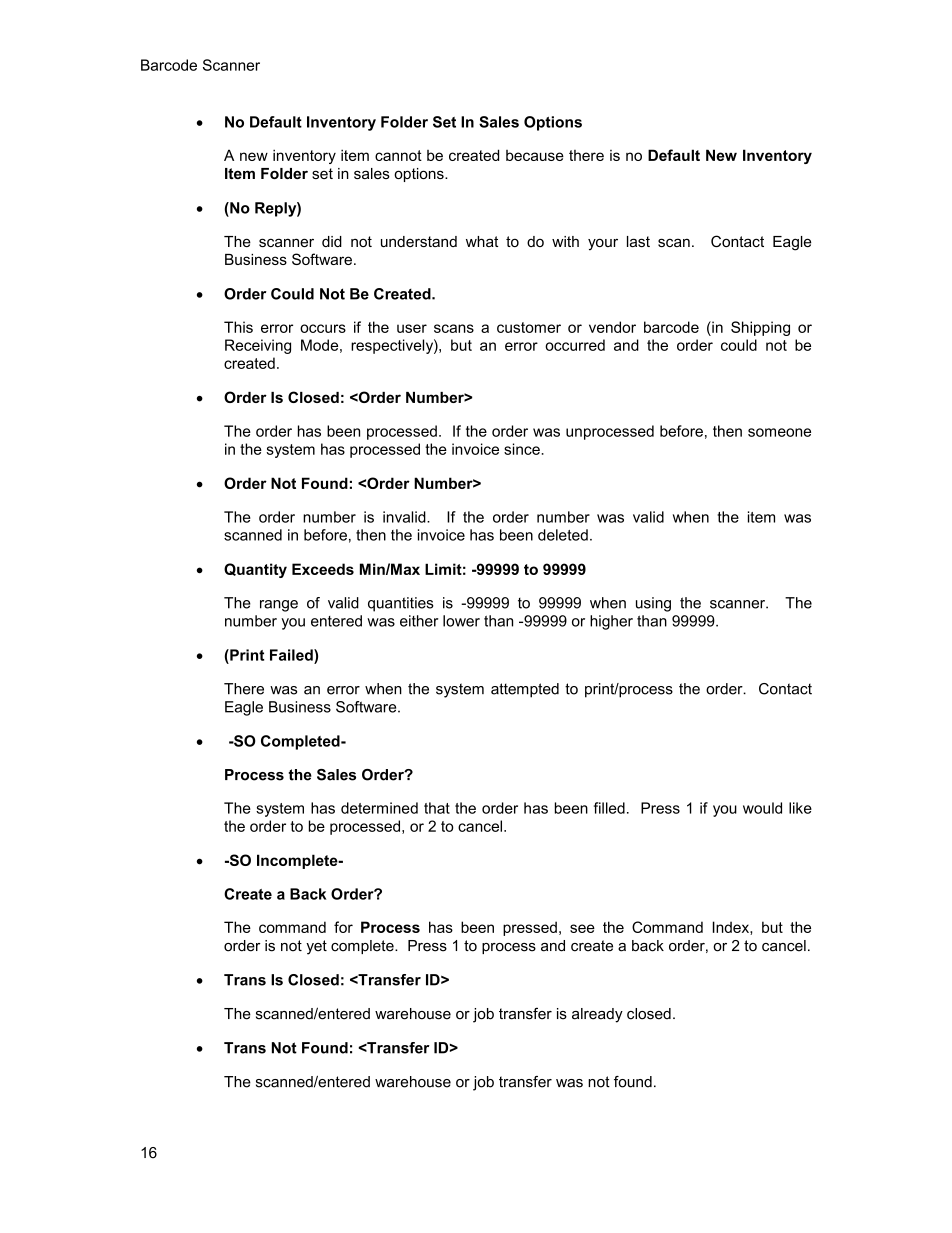  I want to click on Receiving, so click(258, 346).
